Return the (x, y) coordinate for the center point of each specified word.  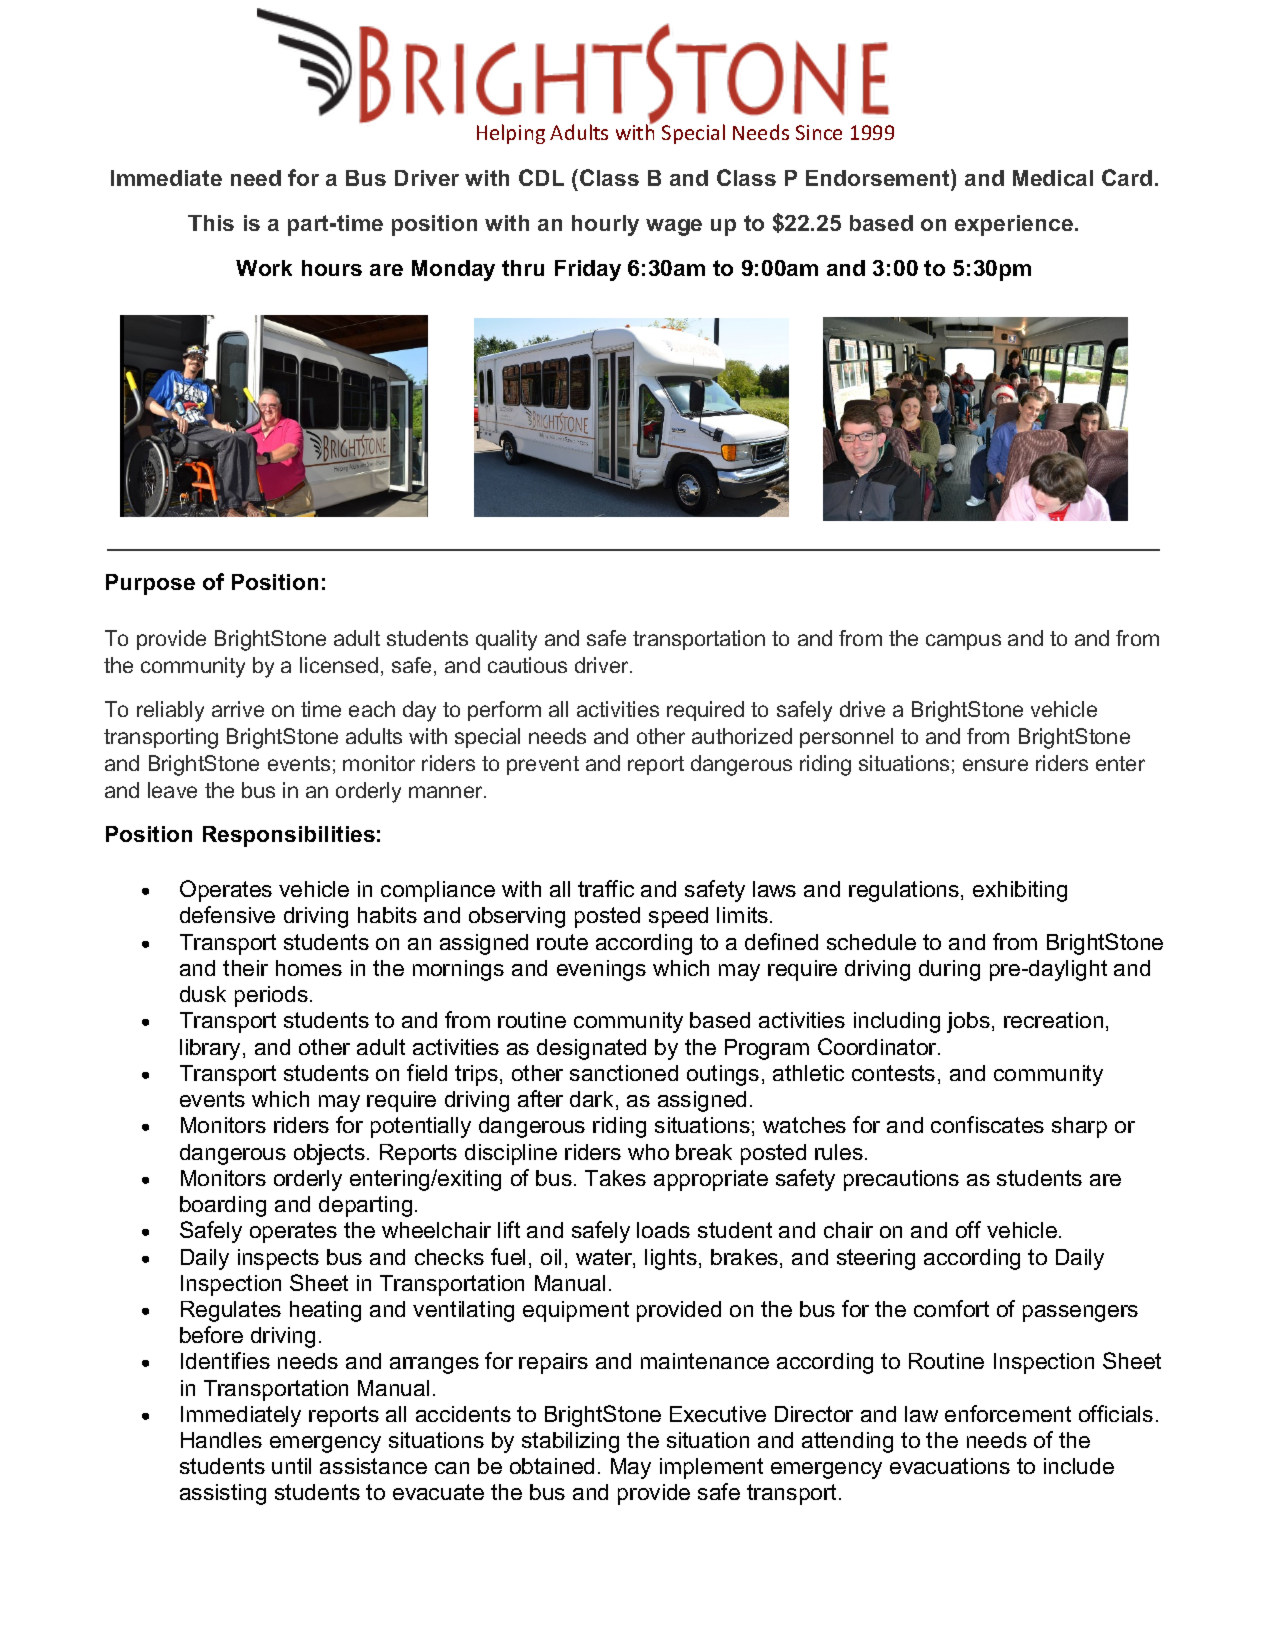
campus (963, 642)
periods (271, 996)
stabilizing (570, 1442)
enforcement (1008, 1413)
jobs (968, 1022)
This (211, 223)
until (291, 1466)
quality (506, 640)
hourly (605, 225)
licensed (339, 665)
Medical (1053, 178)
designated (591, 1049)
